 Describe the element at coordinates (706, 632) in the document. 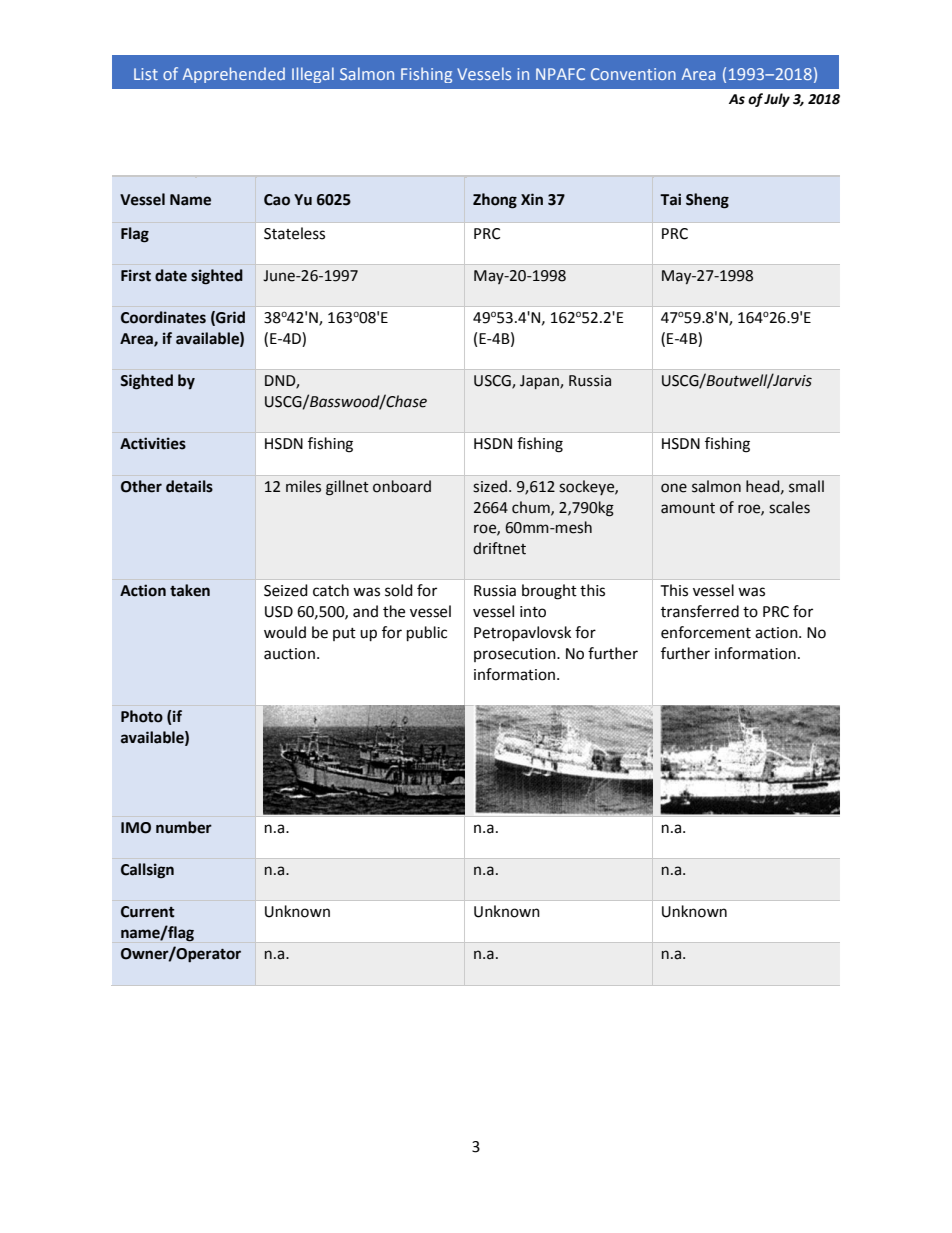

I see `enforcement` at that location.
